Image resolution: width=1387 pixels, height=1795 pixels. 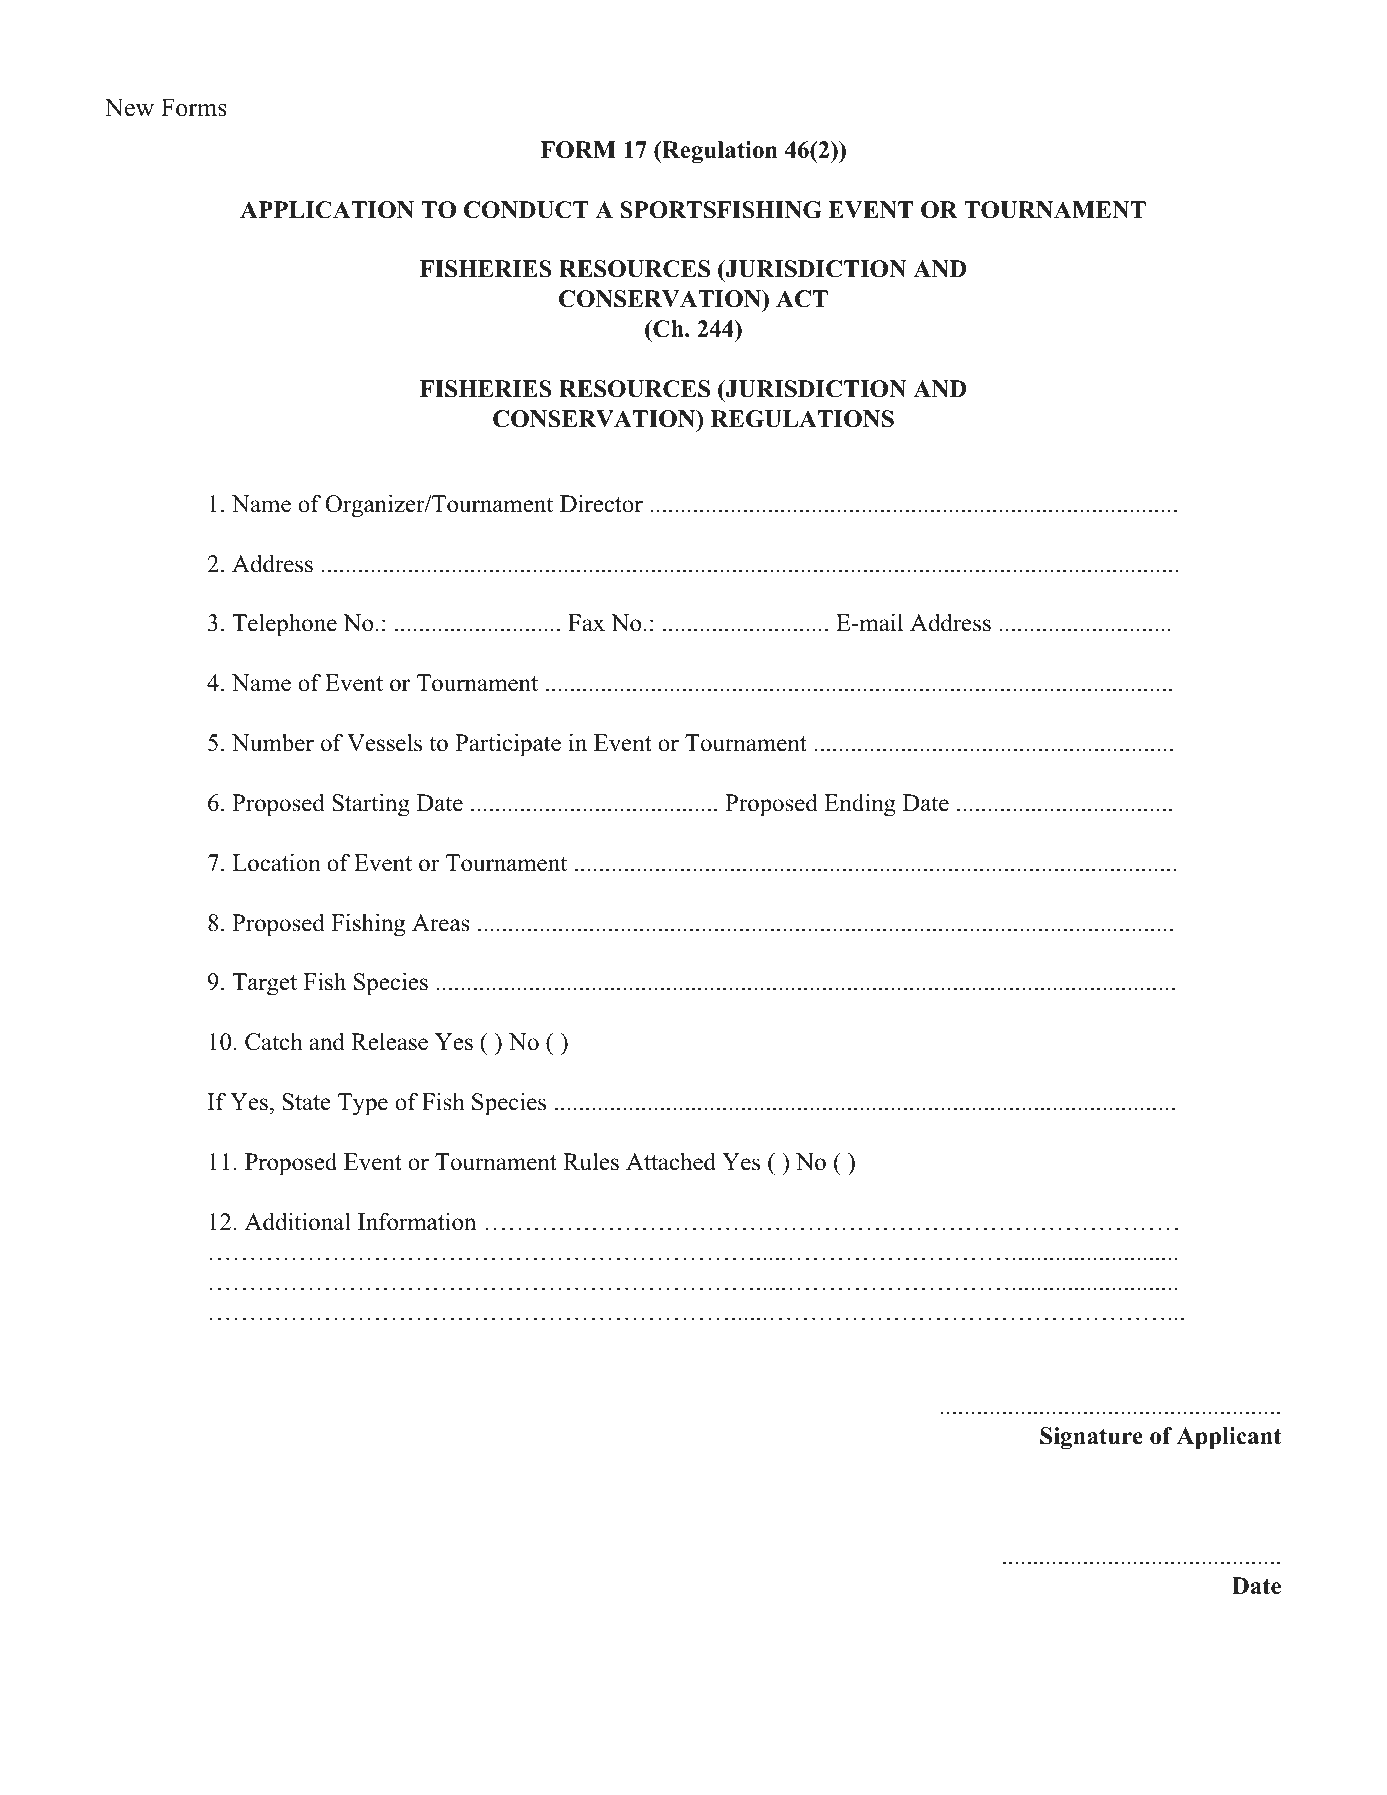 What do you see at coordinates (860, 805) in the screenshot?
I see `Ending` at bounding box center [860, 805].
